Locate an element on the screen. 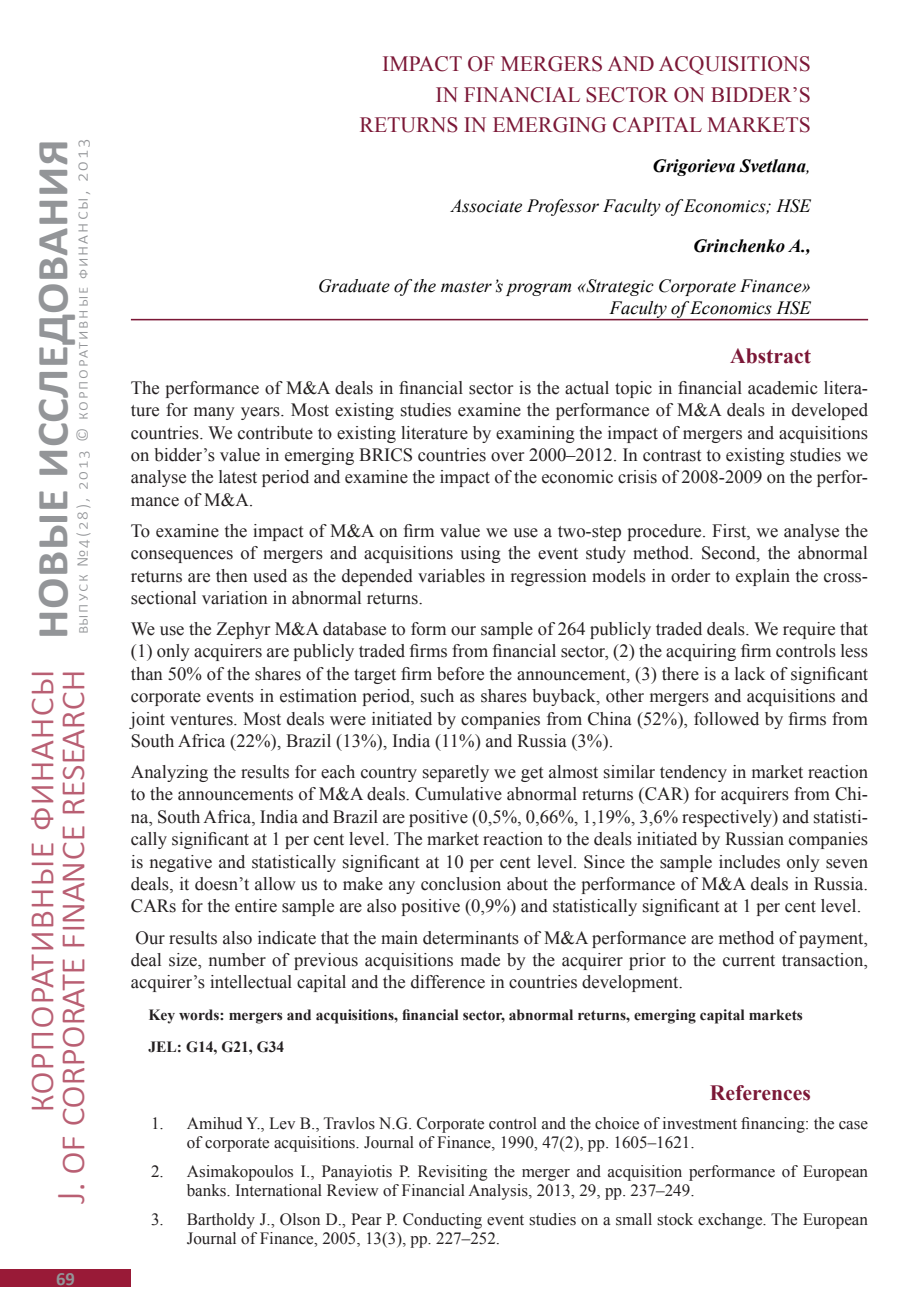 This screenshot has width=924, height=1308. Analysis is located at coordinates (499, 1192).
